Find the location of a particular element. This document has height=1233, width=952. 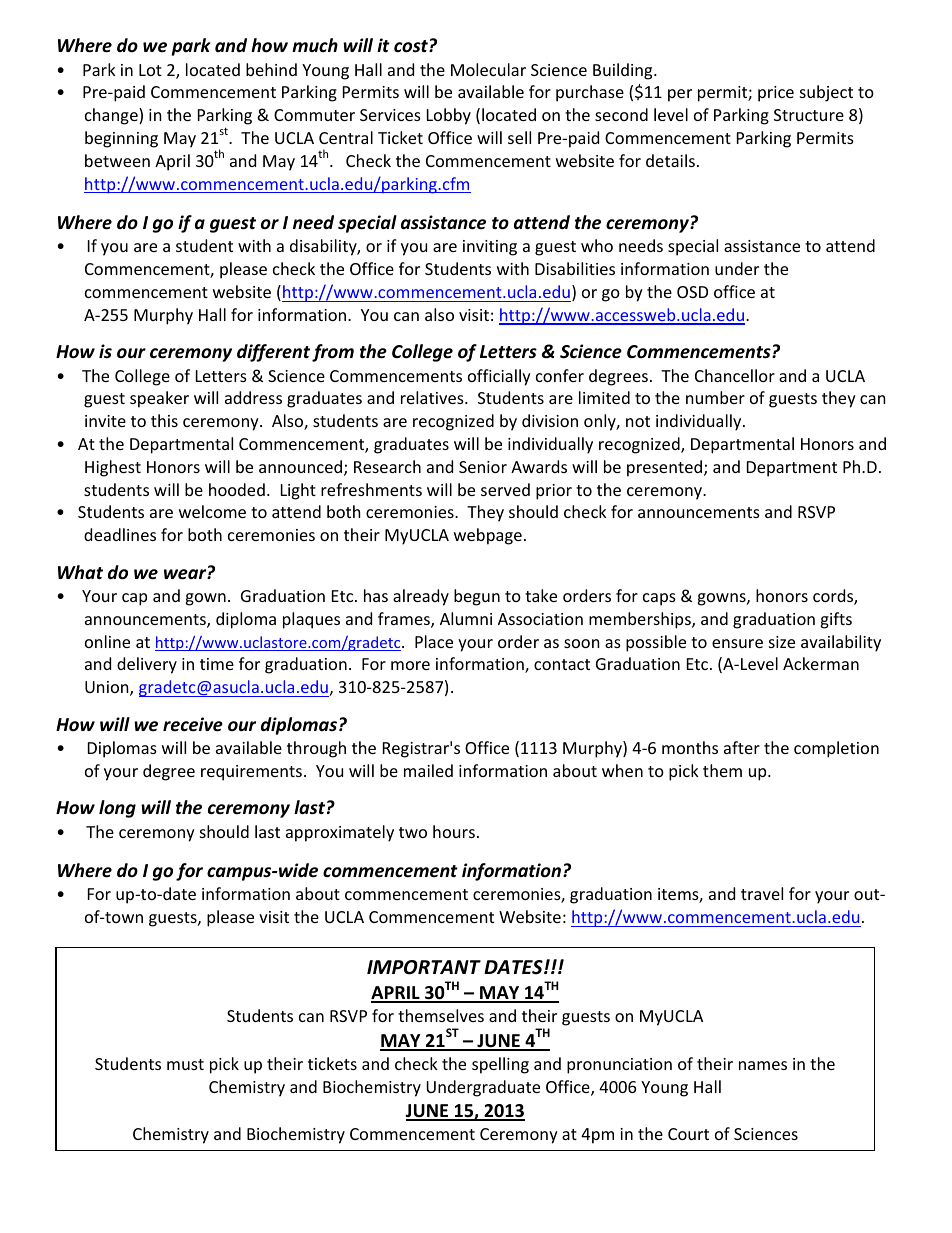

hours is located at coordinates (454, 831).
